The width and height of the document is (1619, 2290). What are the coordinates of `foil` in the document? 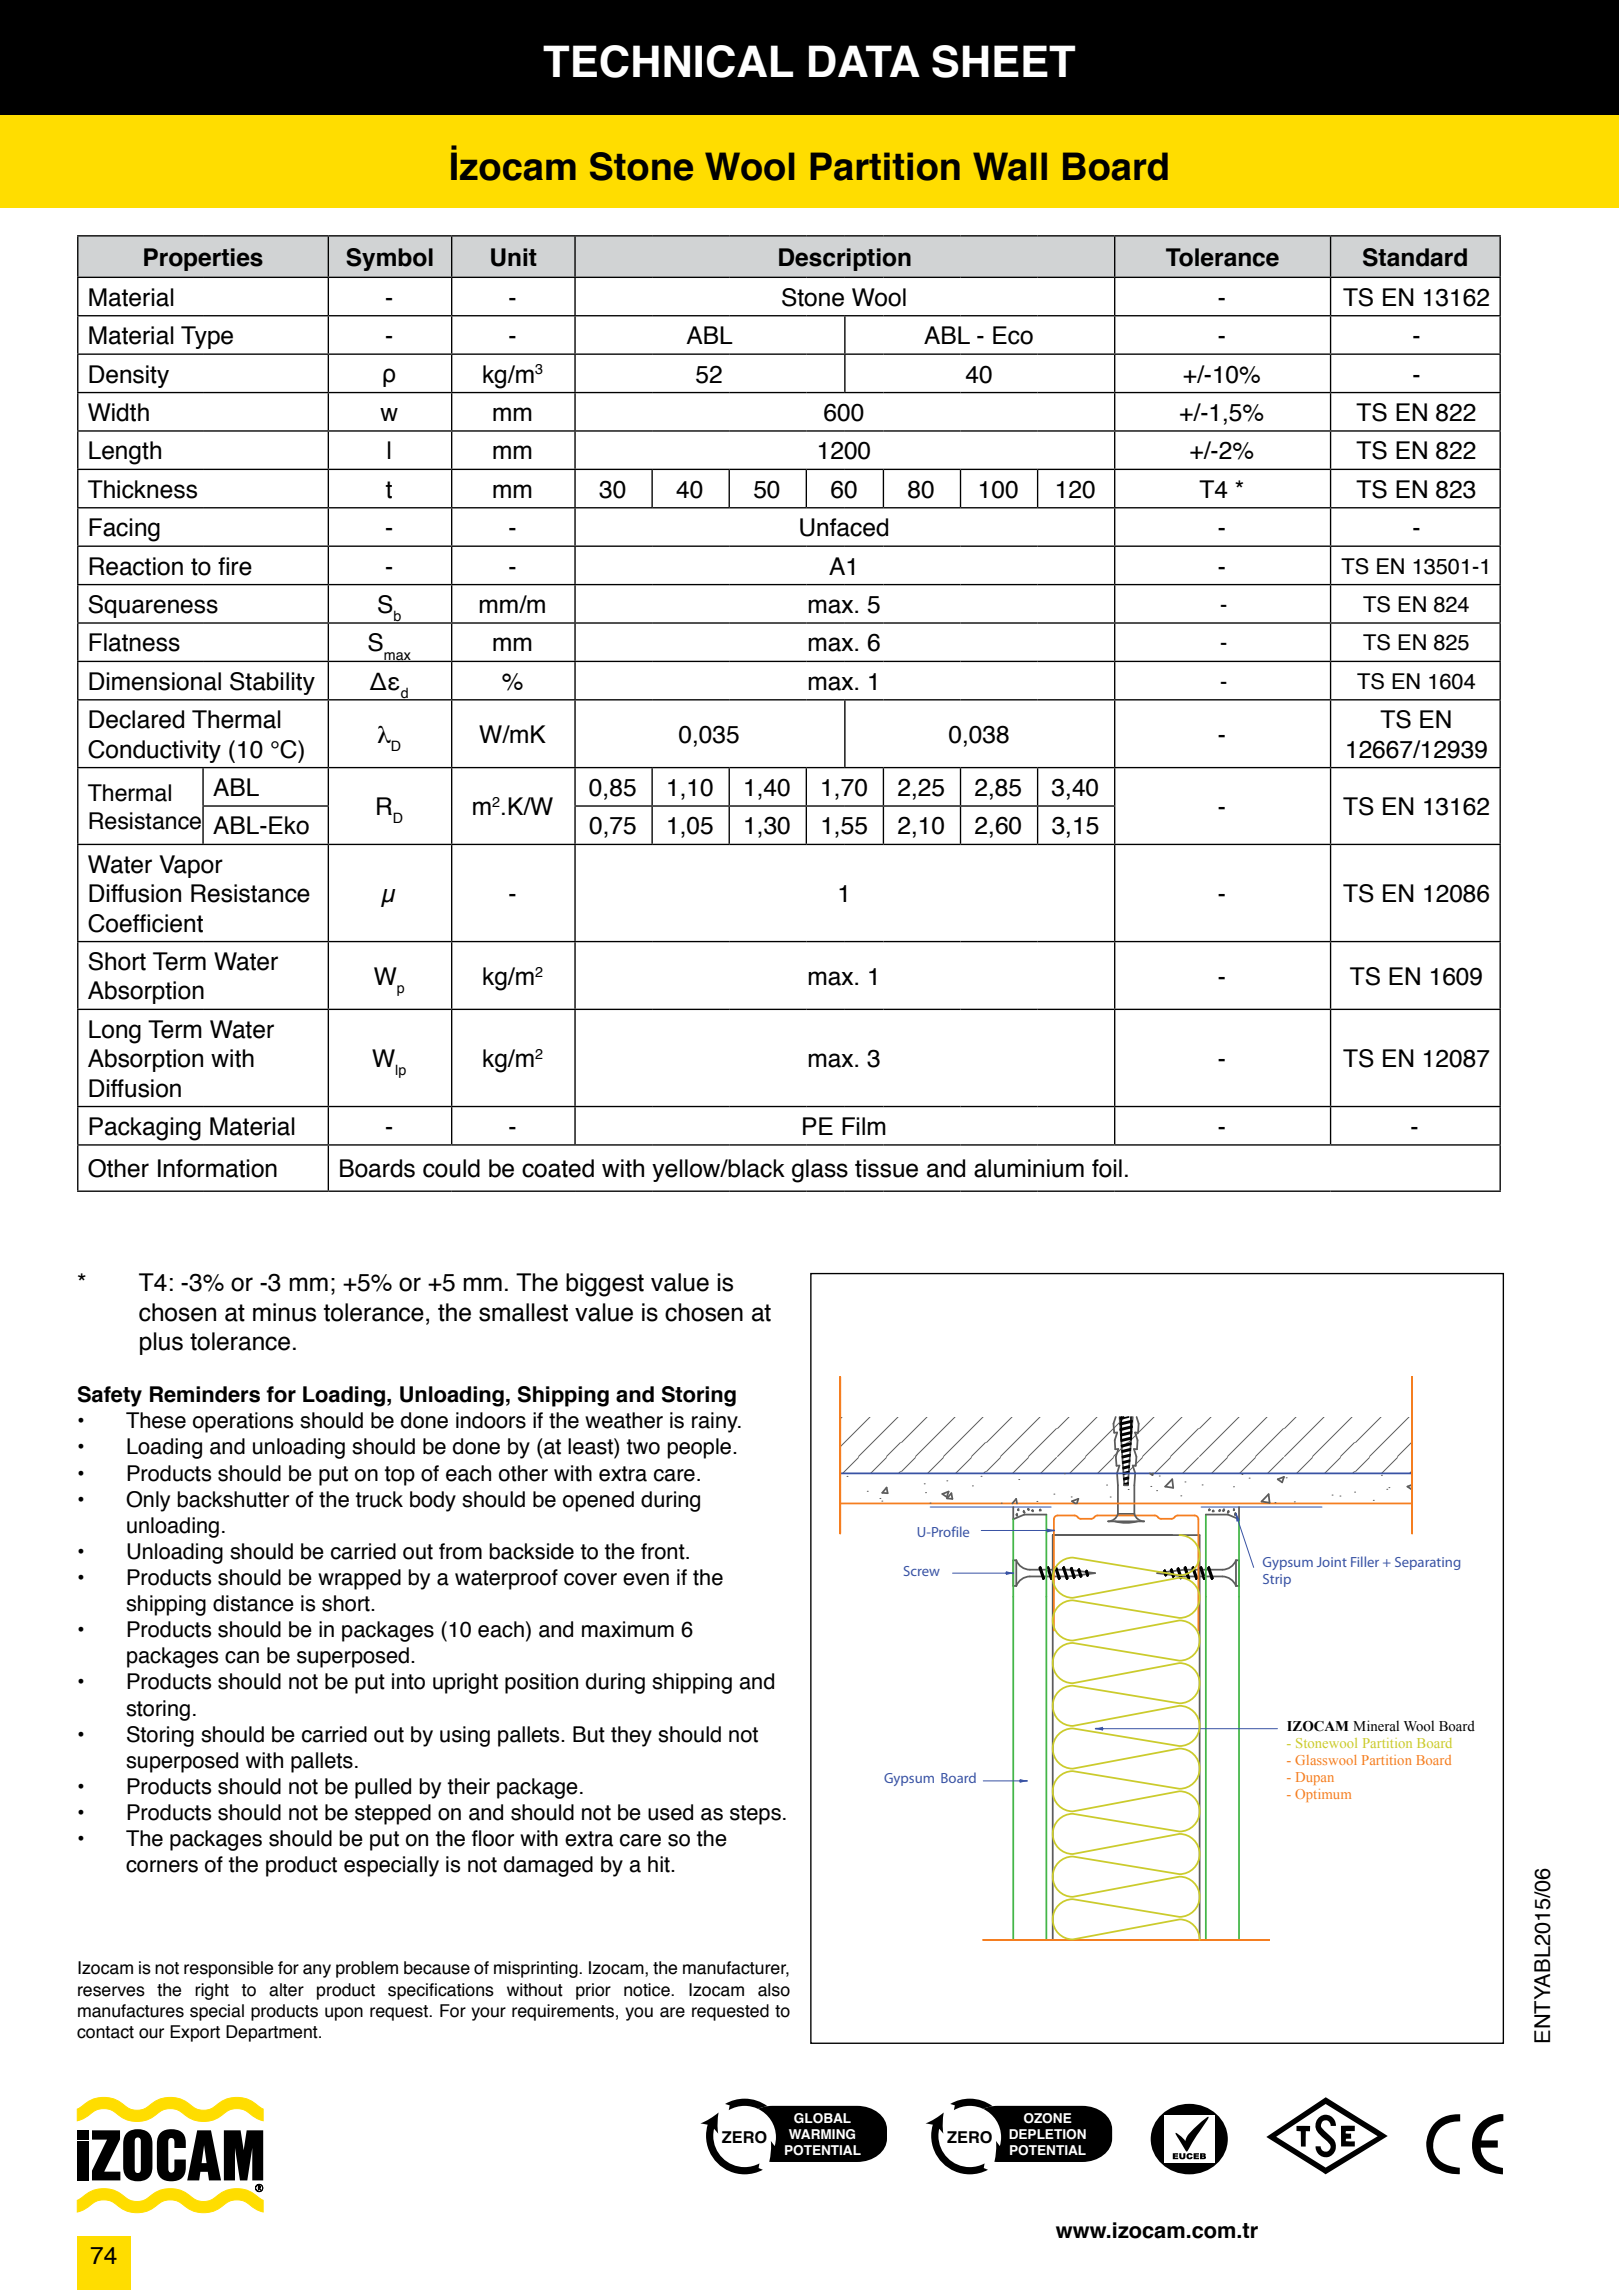 It's located at (1107, 1168).
